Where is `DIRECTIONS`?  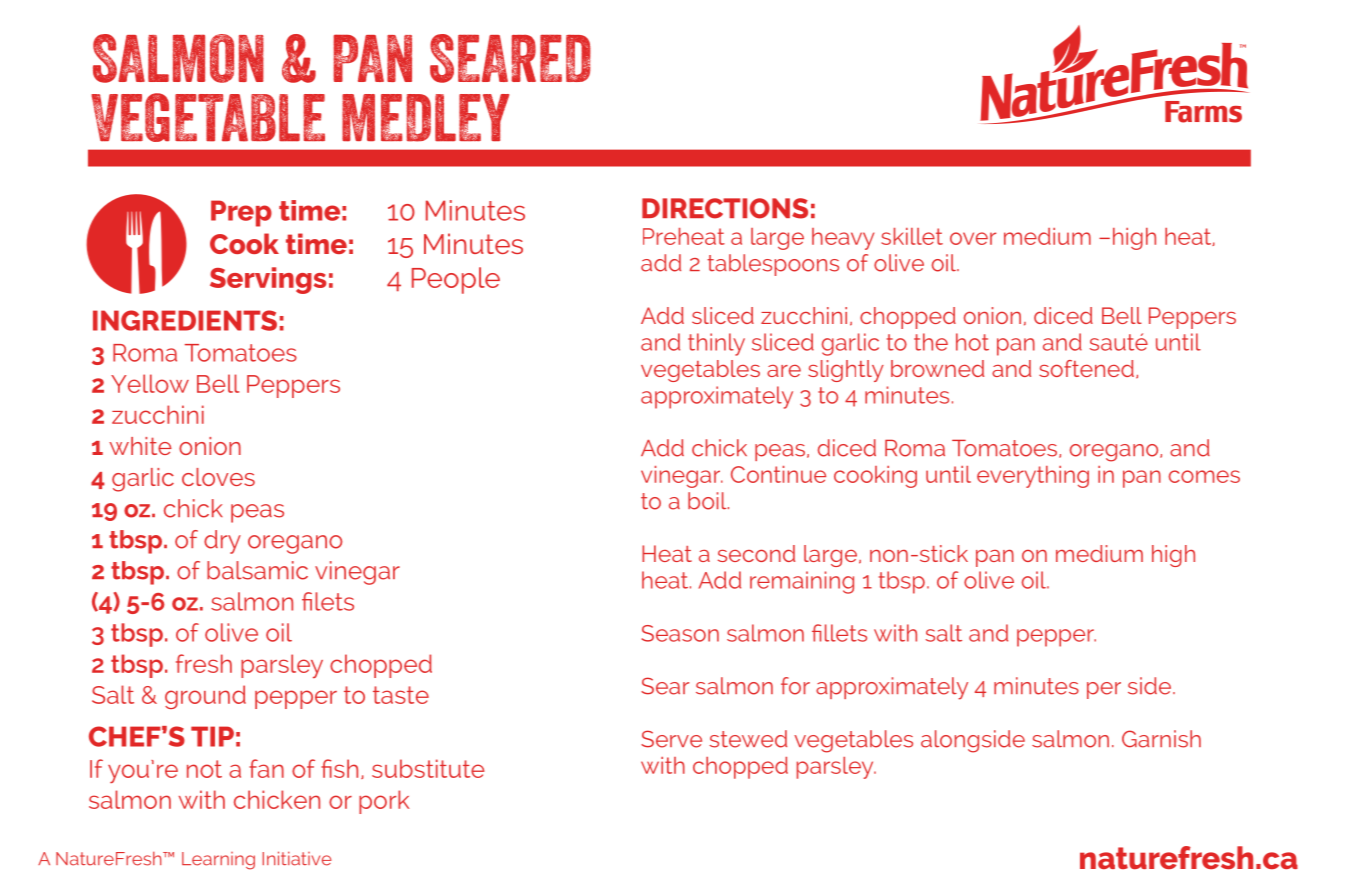
DIRECTIONS is located at coordinates (725, 208).
